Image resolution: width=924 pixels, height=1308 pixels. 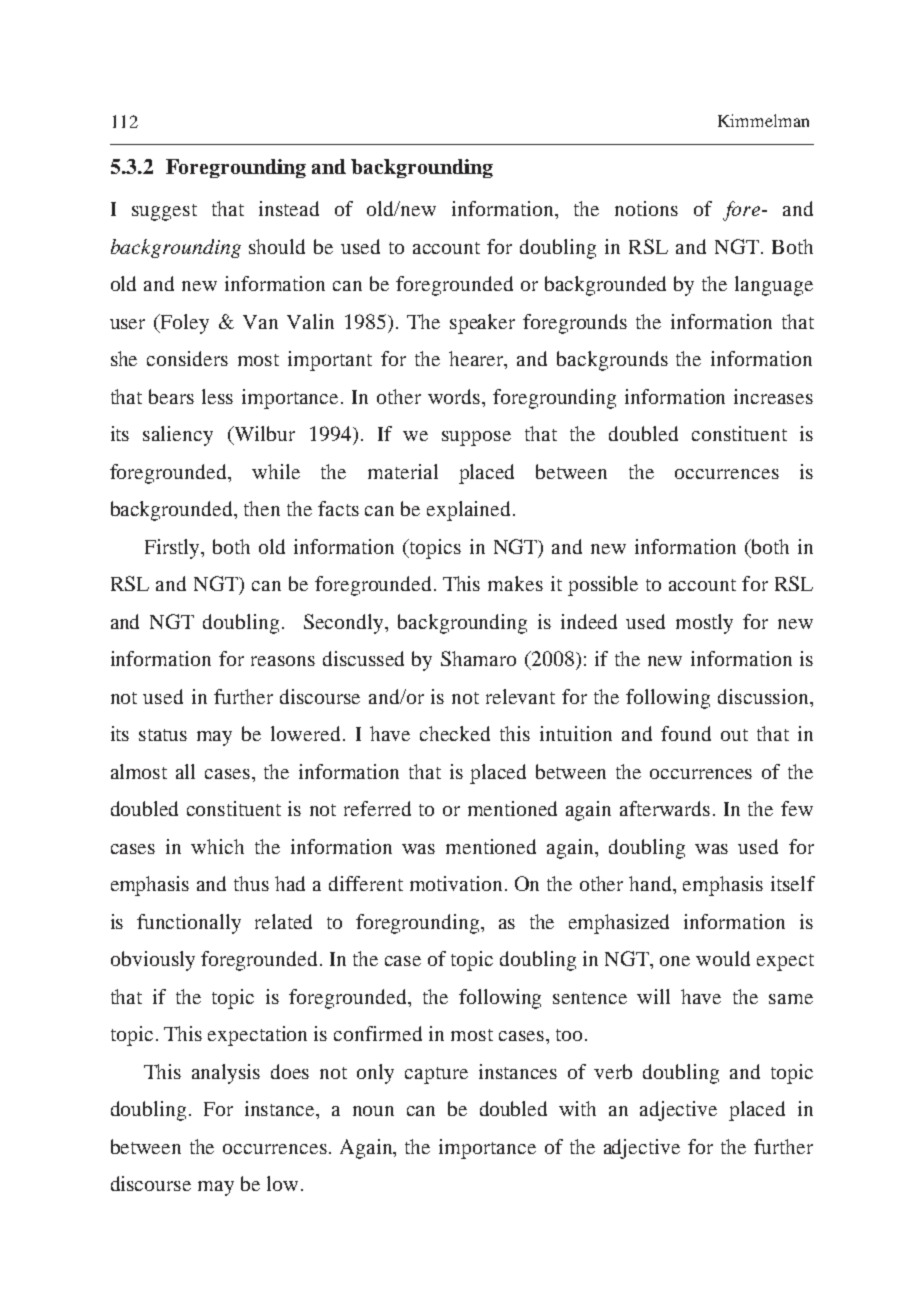 What do you see at coordinates (226, 1074) in the screenshot?
I see `analysis` at bounding box center [226, 1074].
